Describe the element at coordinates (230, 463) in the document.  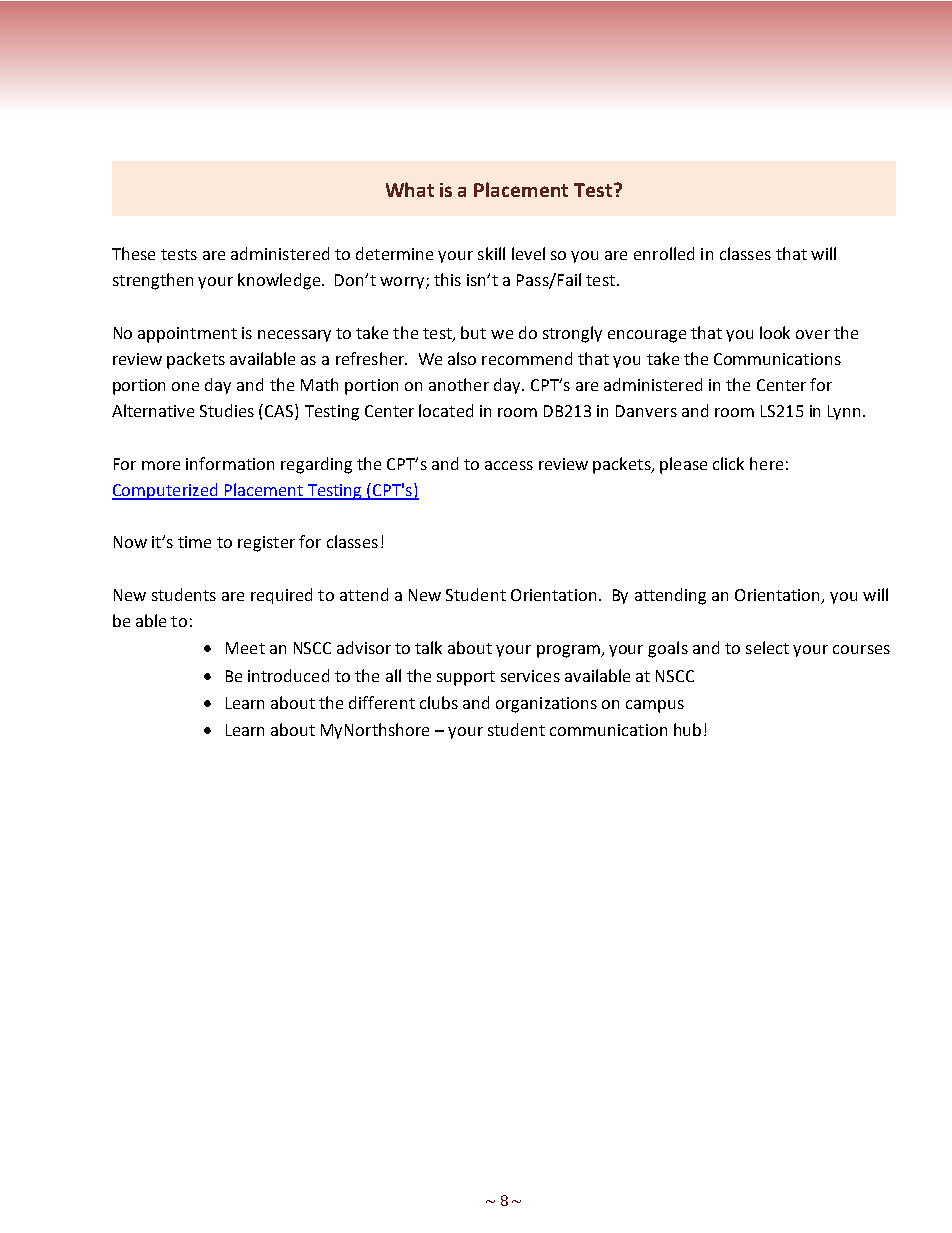
I see `information` at that location.
